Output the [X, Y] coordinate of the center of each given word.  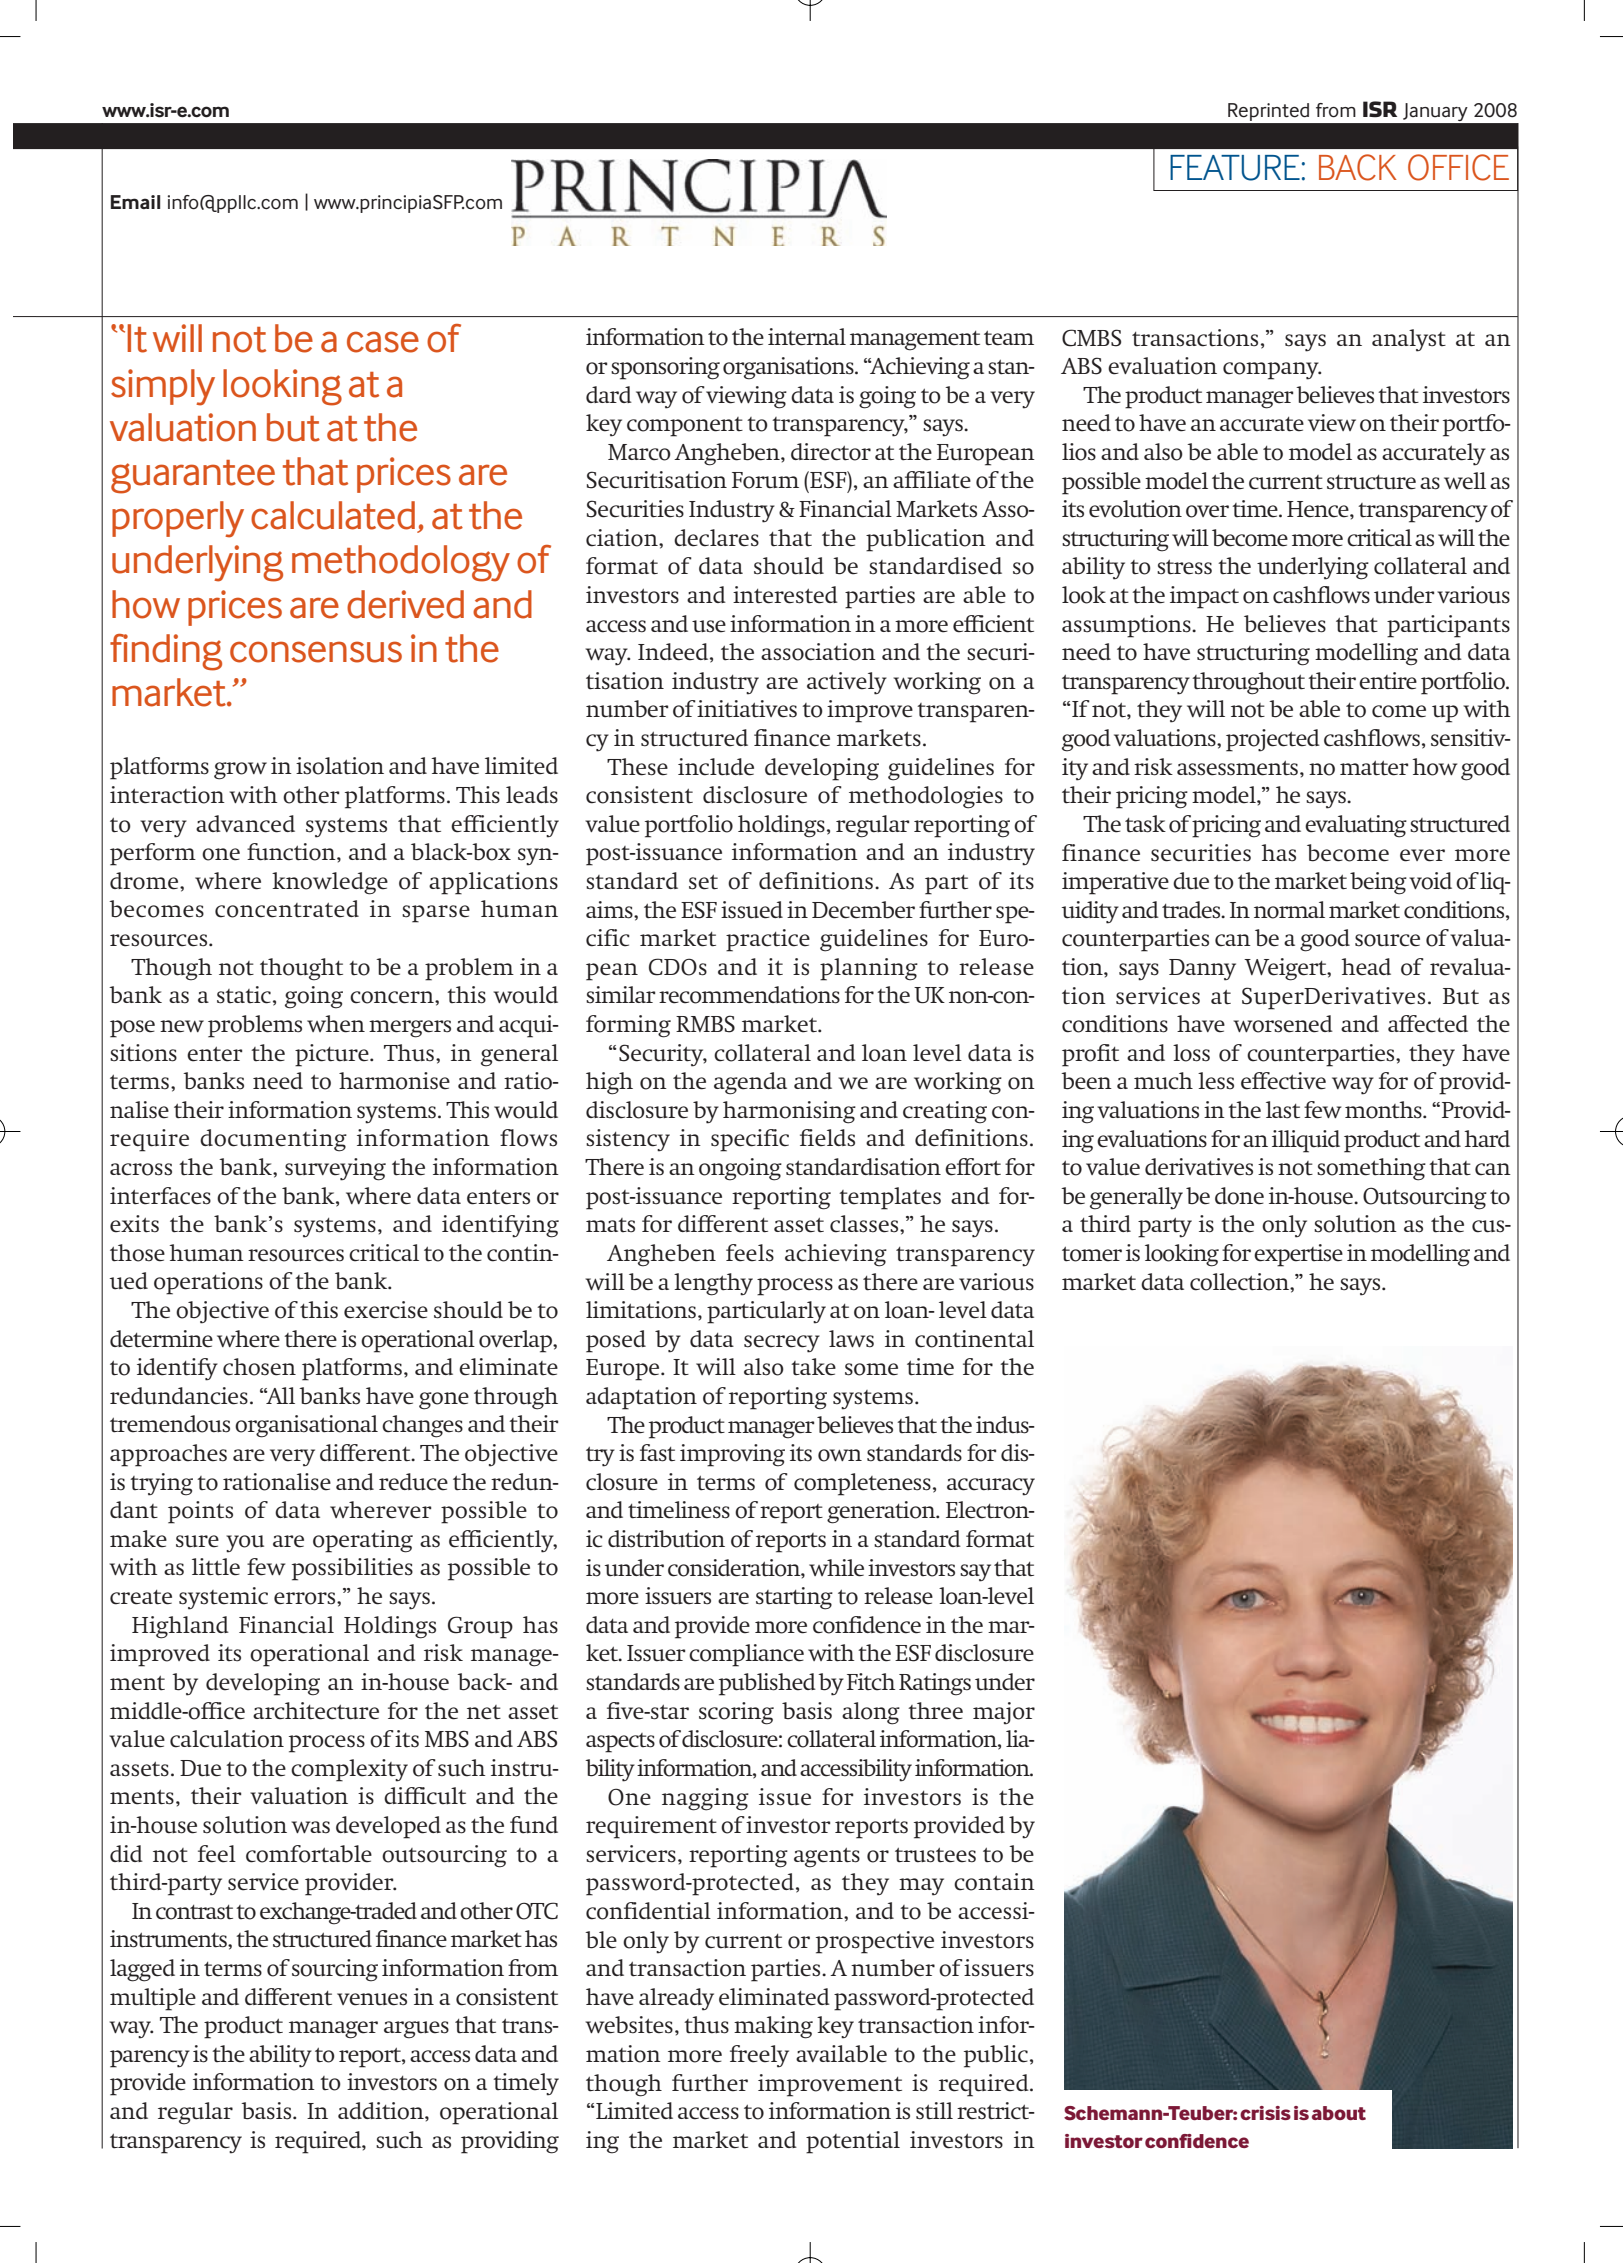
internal [807, 337]
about [1339, 2113]
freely [759, 2056]
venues [372, 1999]
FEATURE [1235, 168]
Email [135, 202]
